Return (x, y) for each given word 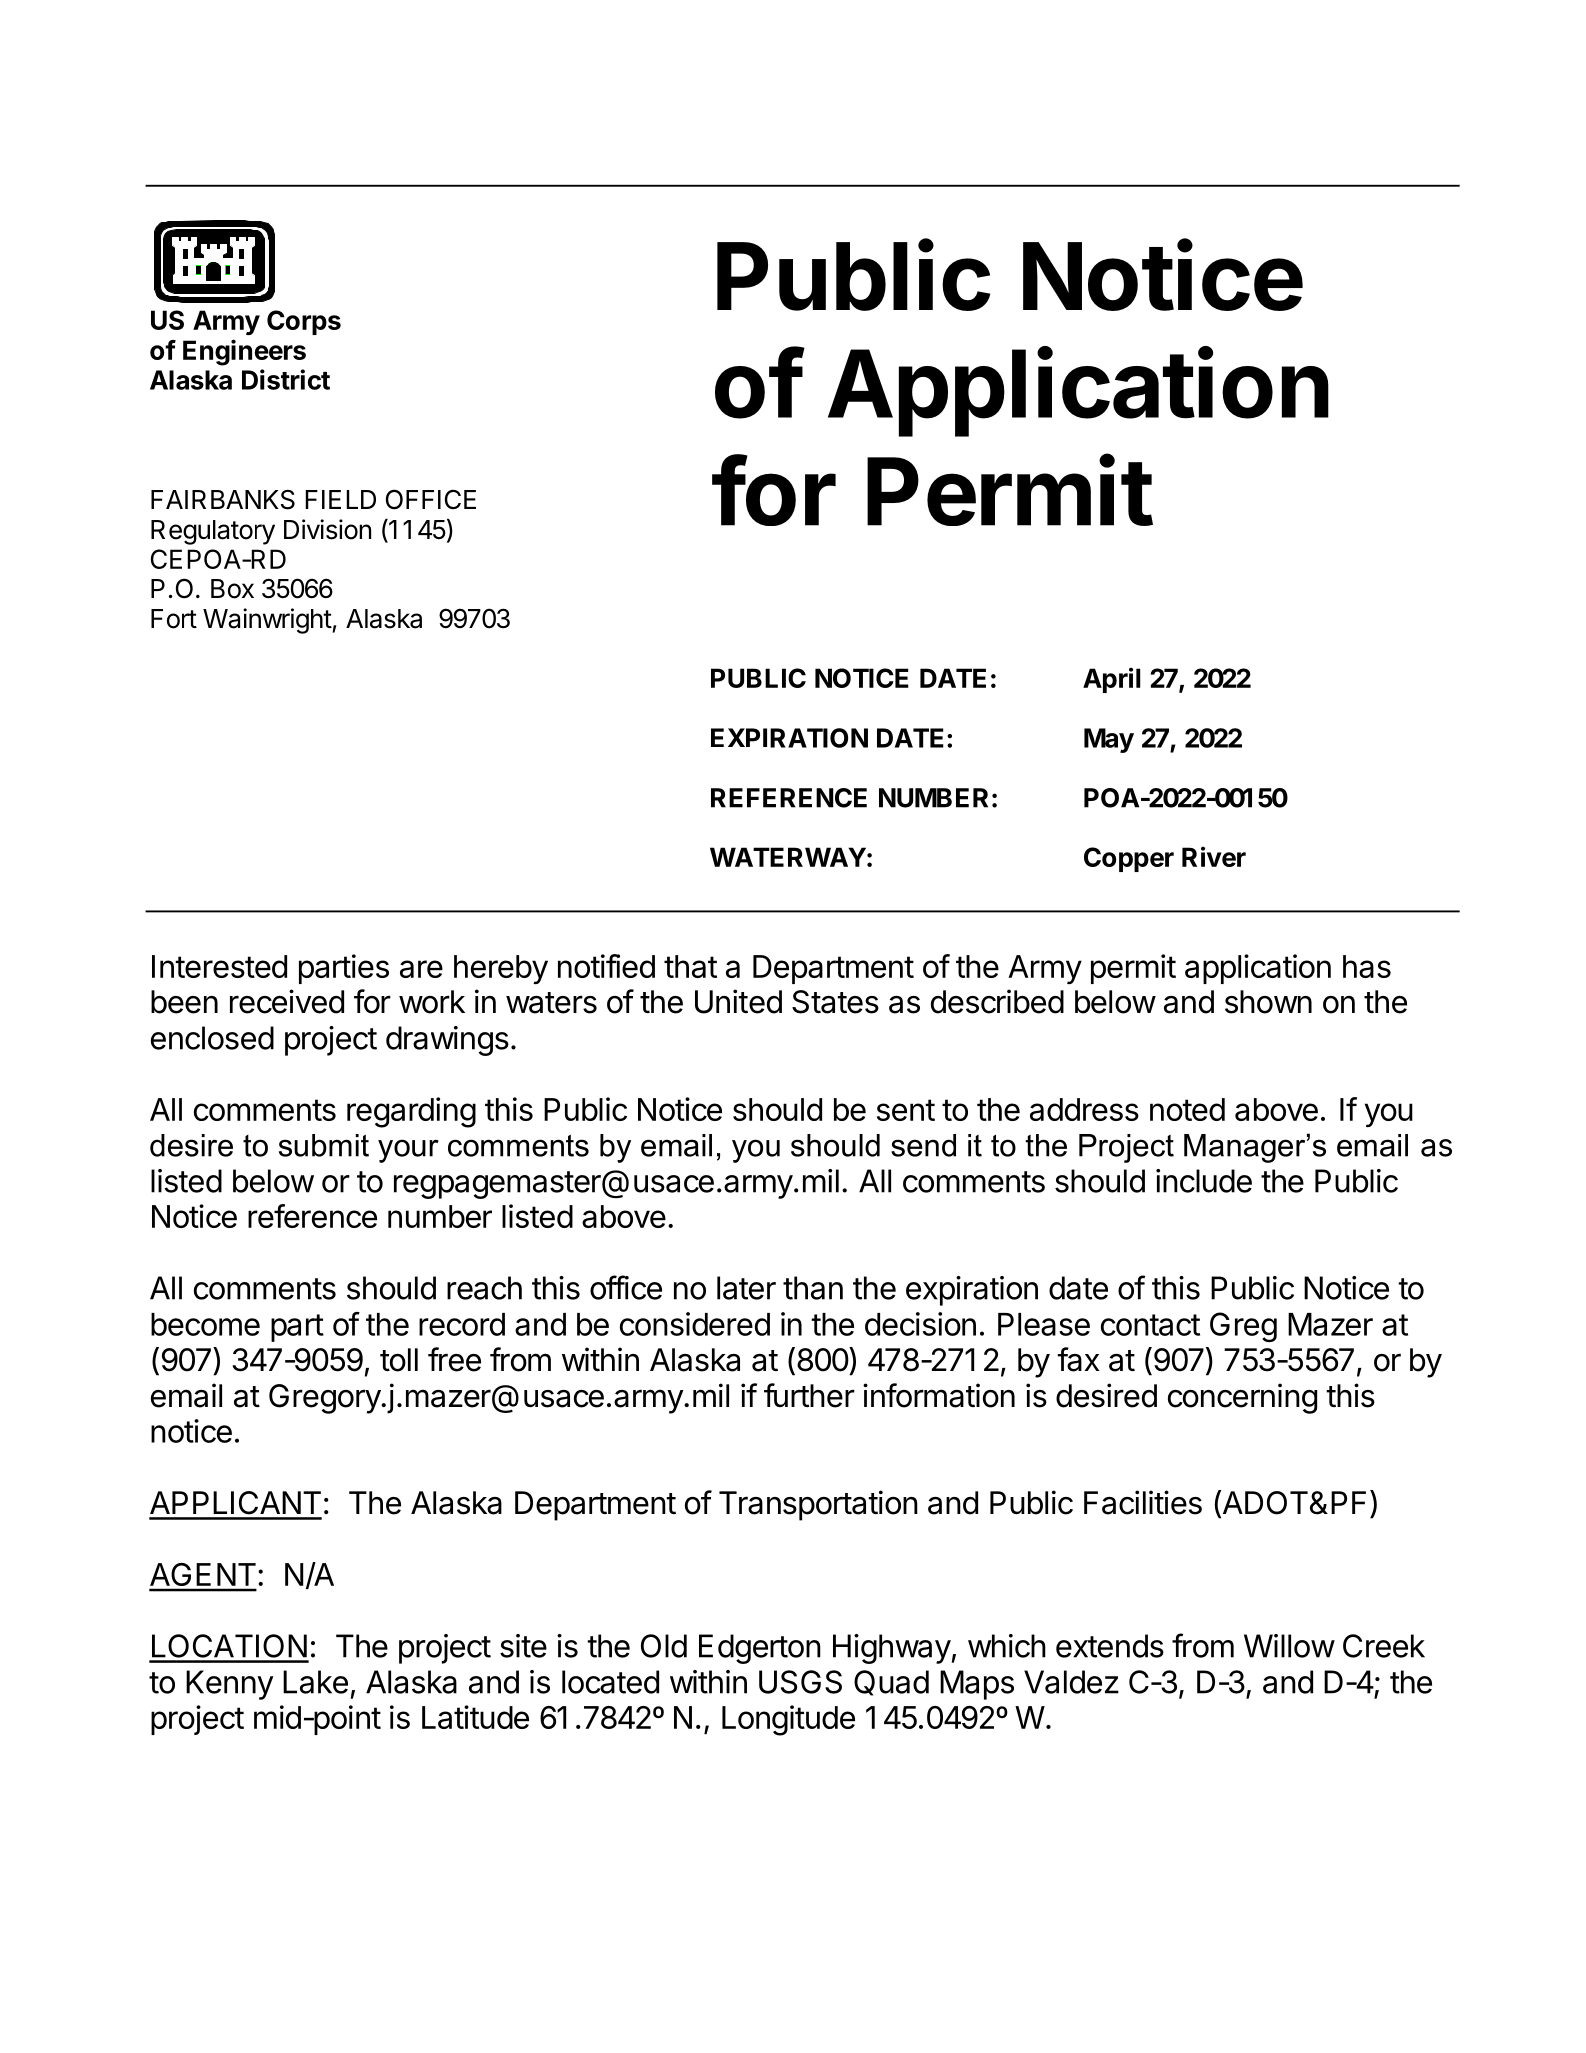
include (1204, 1181)
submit (324, 1145)
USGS (800, 1682)
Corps (304, 322)
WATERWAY (788, 857)
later (746, 1288)
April (1112, 680)
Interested (219, 966)
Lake (315, 1682)
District (286, 379)
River (1214, 856)
